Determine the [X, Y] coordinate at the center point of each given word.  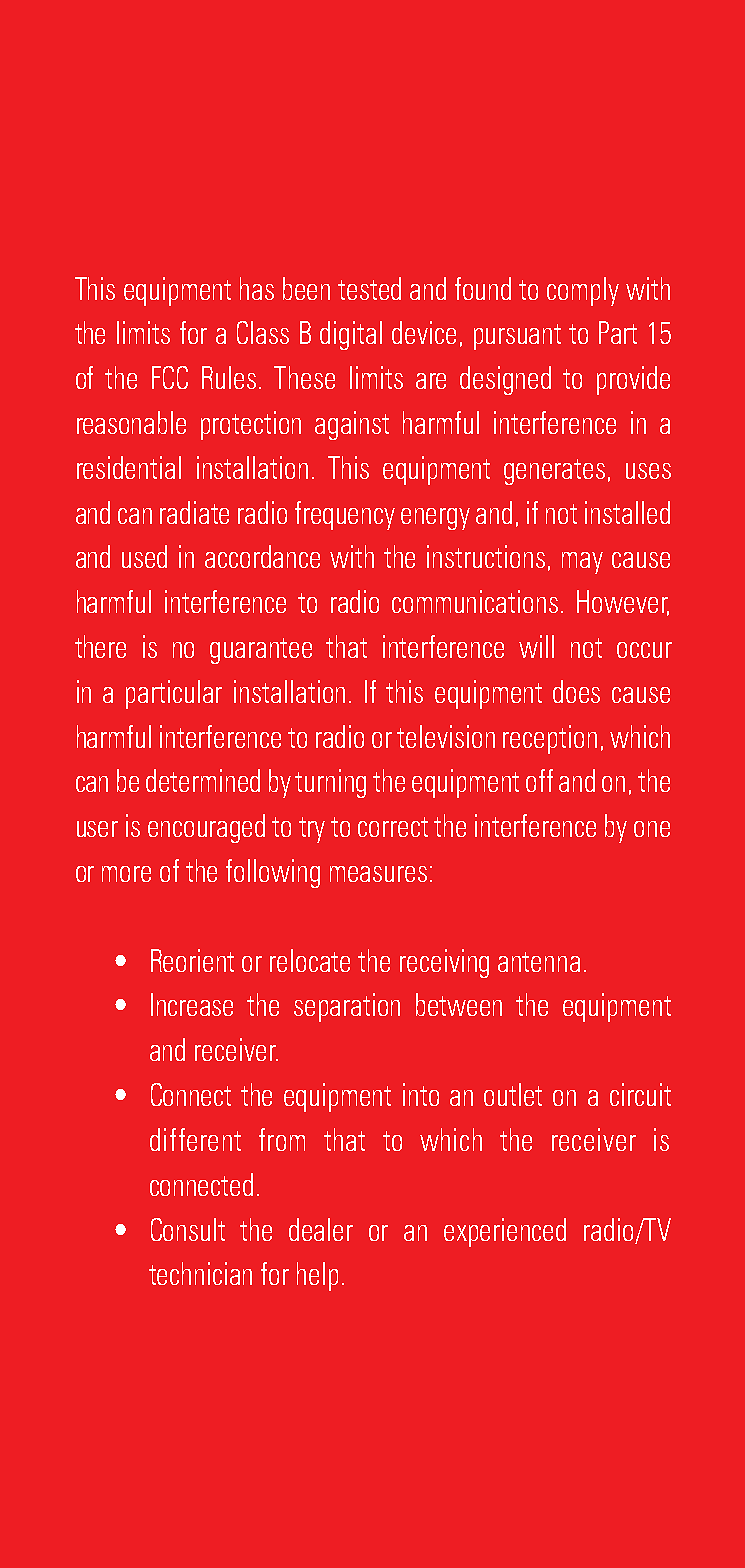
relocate [310, 960]
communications [475, 601]
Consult [188, 1229]
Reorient [192, 960]
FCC [170, 377]
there [100, 646]
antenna [539, 962]
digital [351, 335]
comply [583, 291]
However [623, 603]
